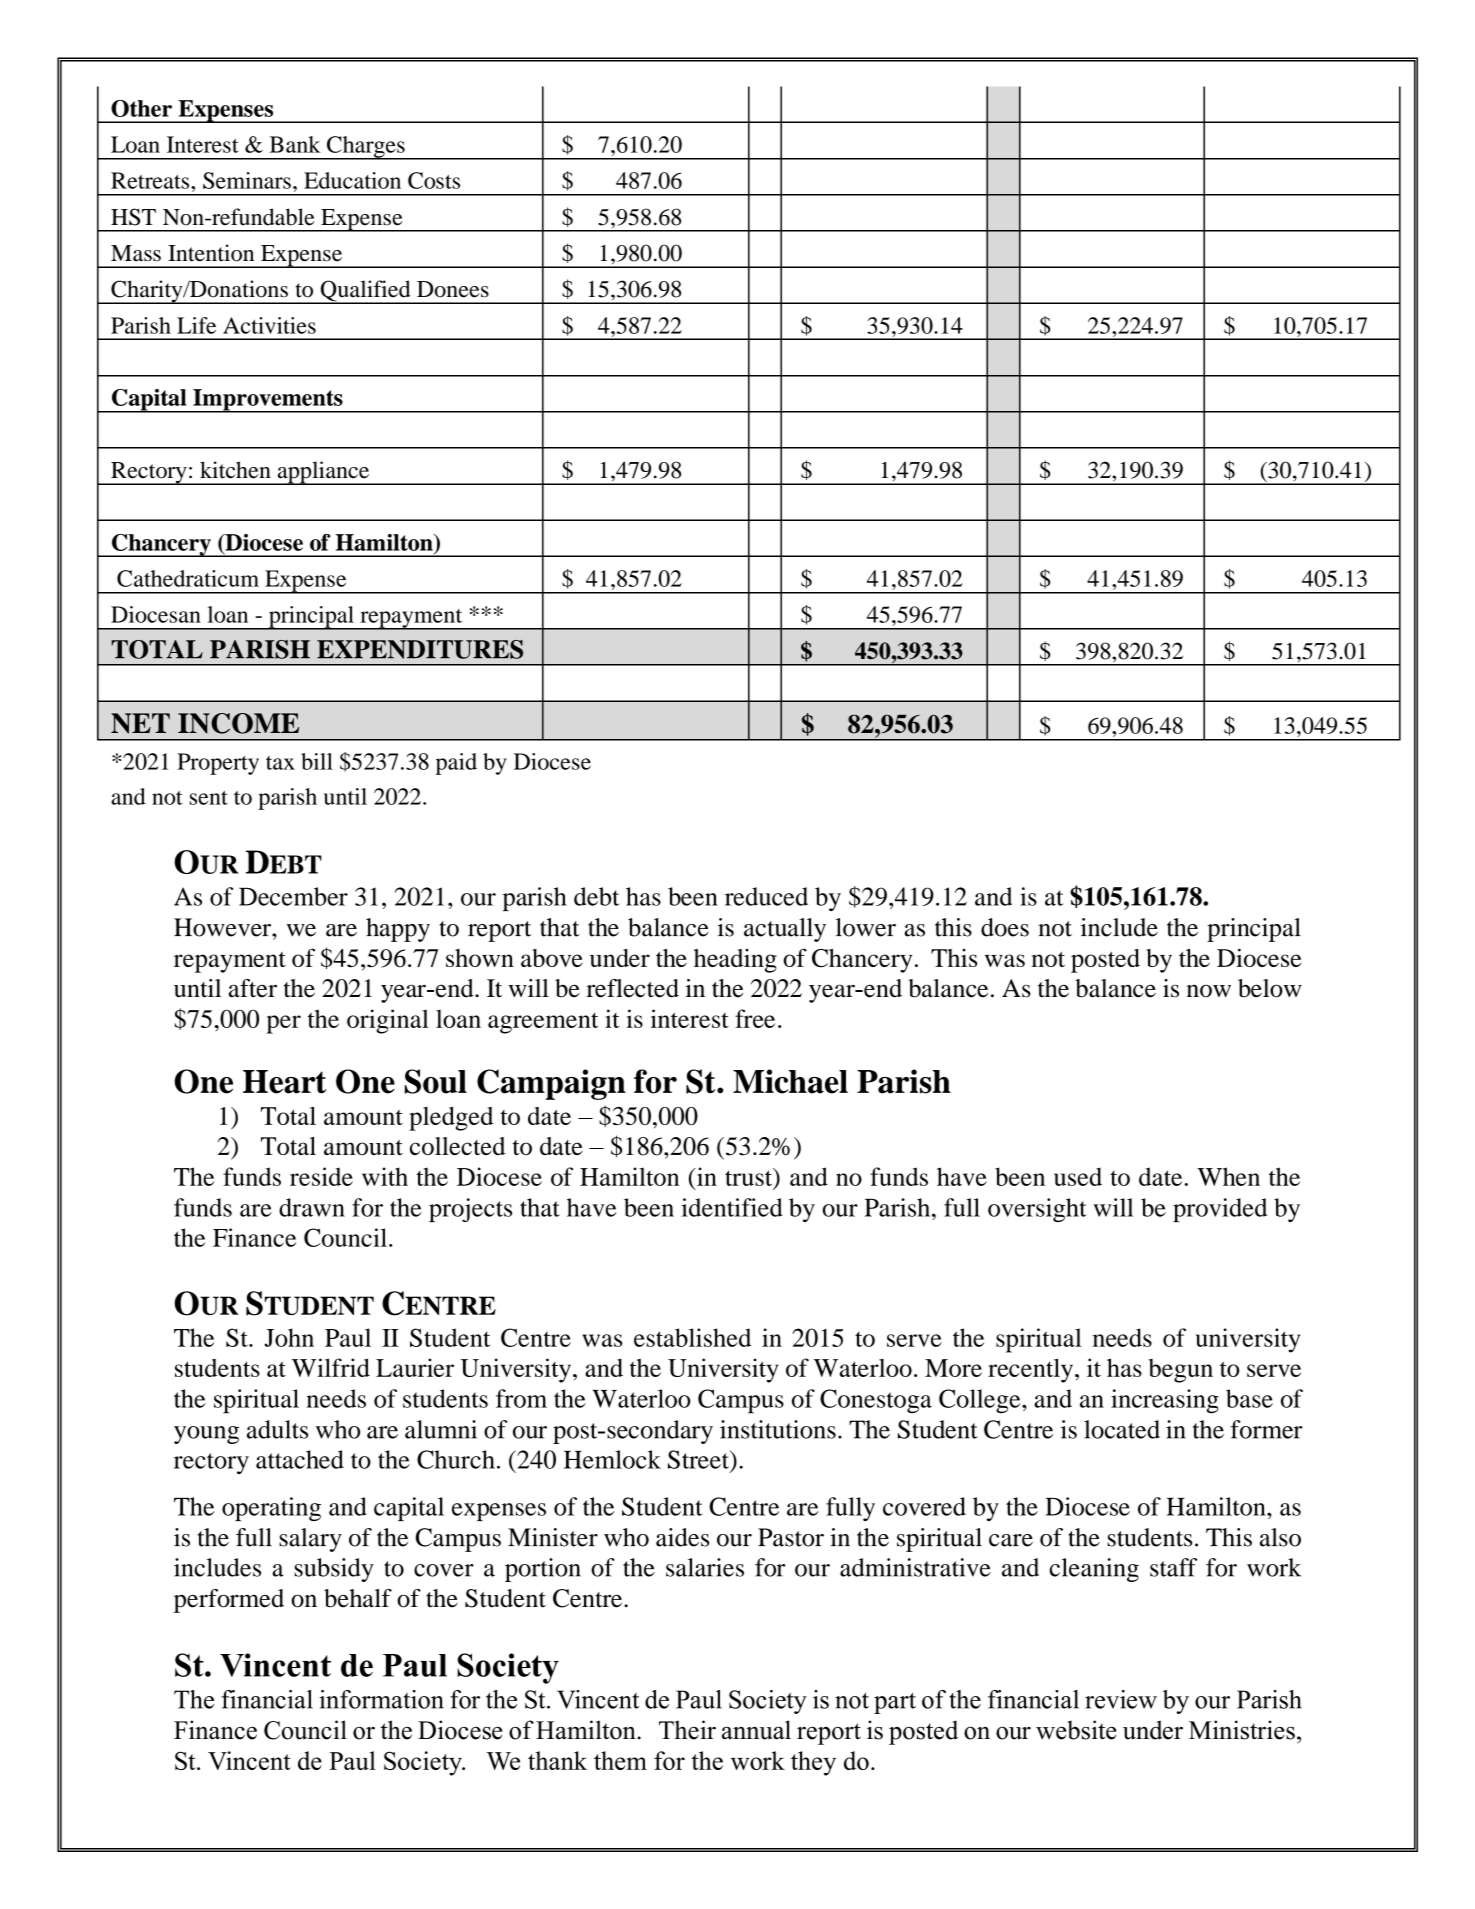 The width and height of the screenshot is (1475, 1909). Describe the element at coordinates (434, 180) in the screenshot. I see `Costs` at that location.
